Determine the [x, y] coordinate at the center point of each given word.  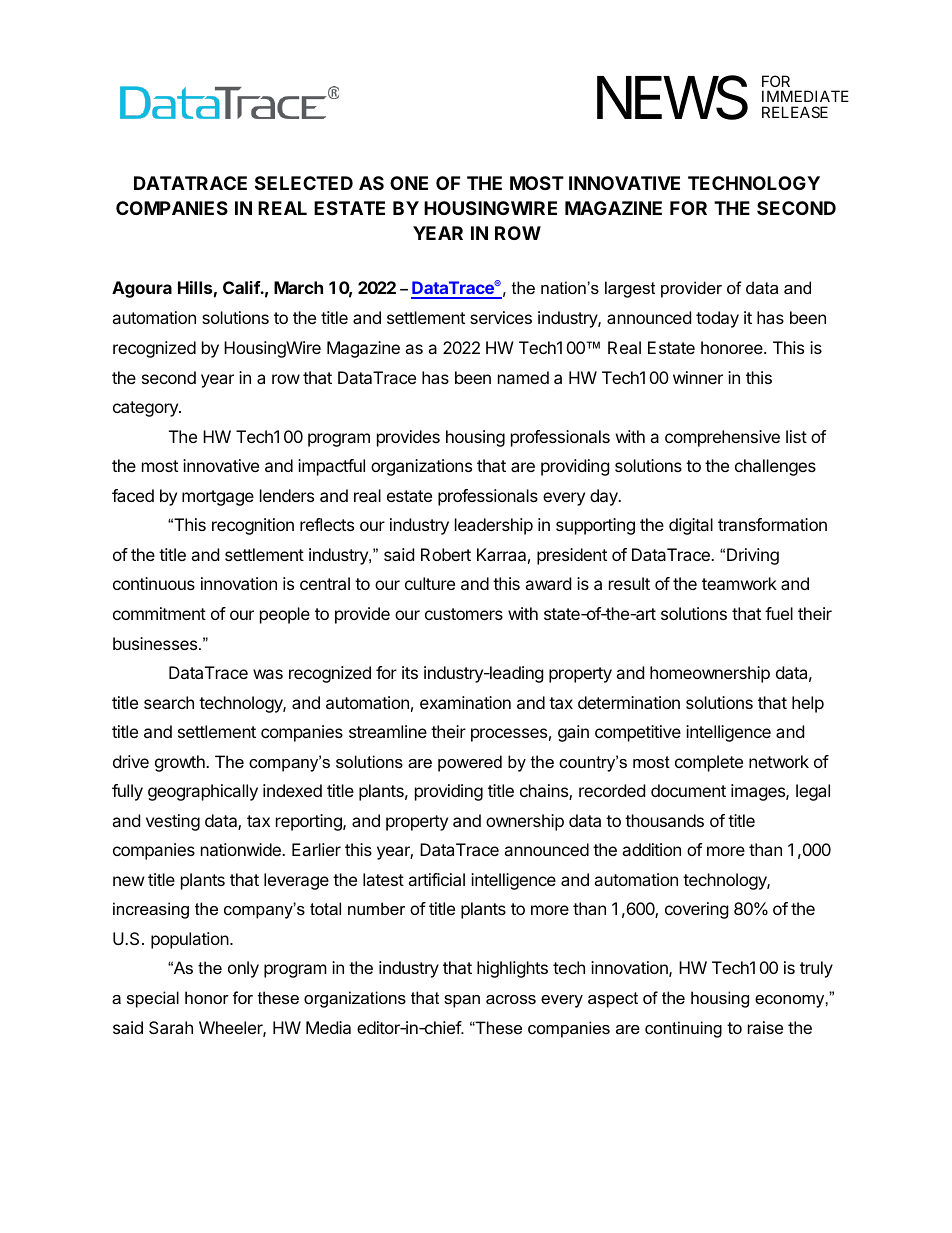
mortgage [218, 498]
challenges [775, 467]
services [501, 317]
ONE [409, 183]
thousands [664, 820]
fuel [779, 613]
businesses [156, 643]
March [298, 287]
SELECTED [304, 183]
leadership [494, 526]
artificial [436, 879]
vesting [173, 822]
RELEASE [795, 112]
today [717, 319]
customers [464, 614]
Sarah [171, 1027]
